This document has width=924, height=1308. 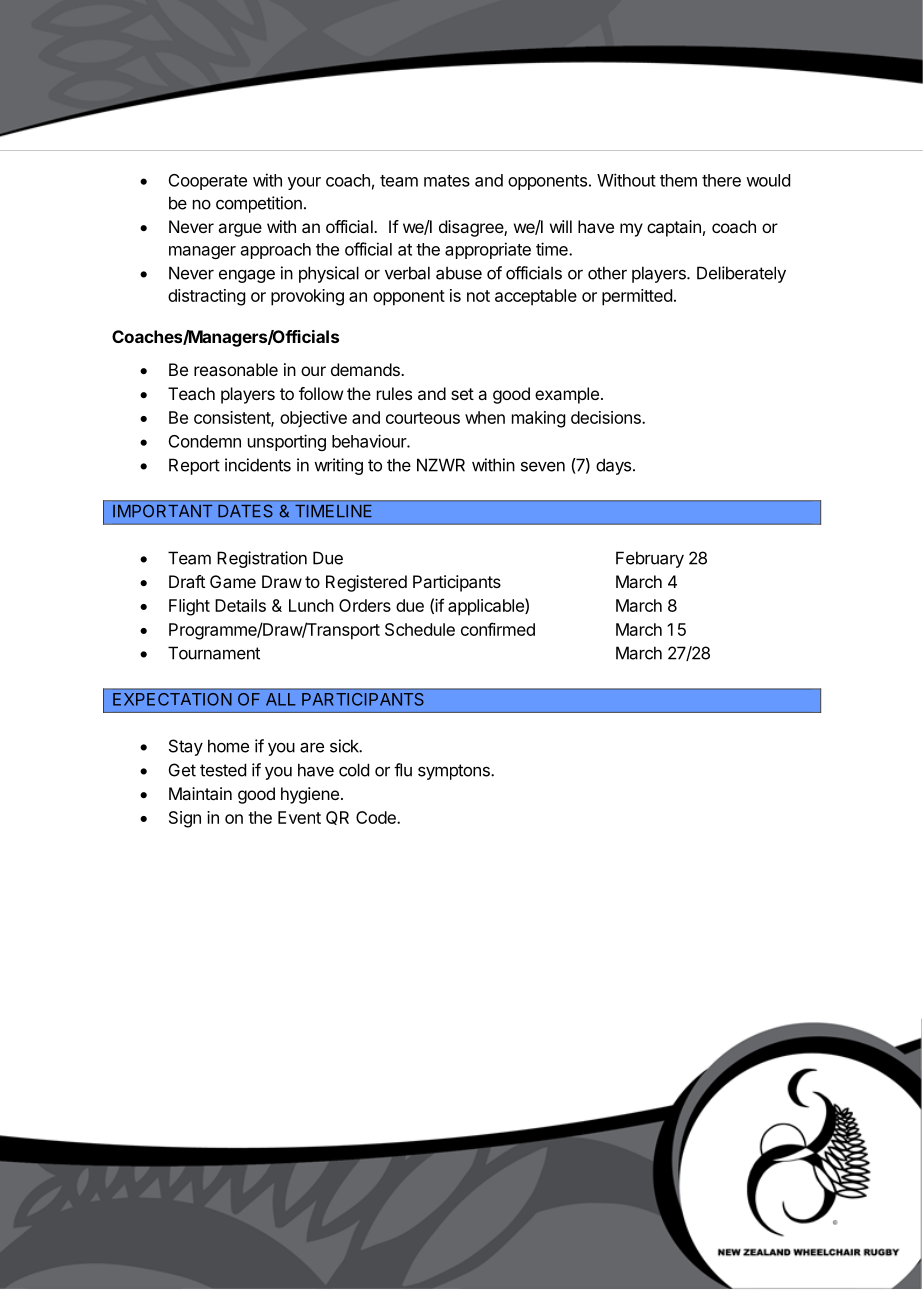 I want to click on Maintain, so click(x=200, y=793).
